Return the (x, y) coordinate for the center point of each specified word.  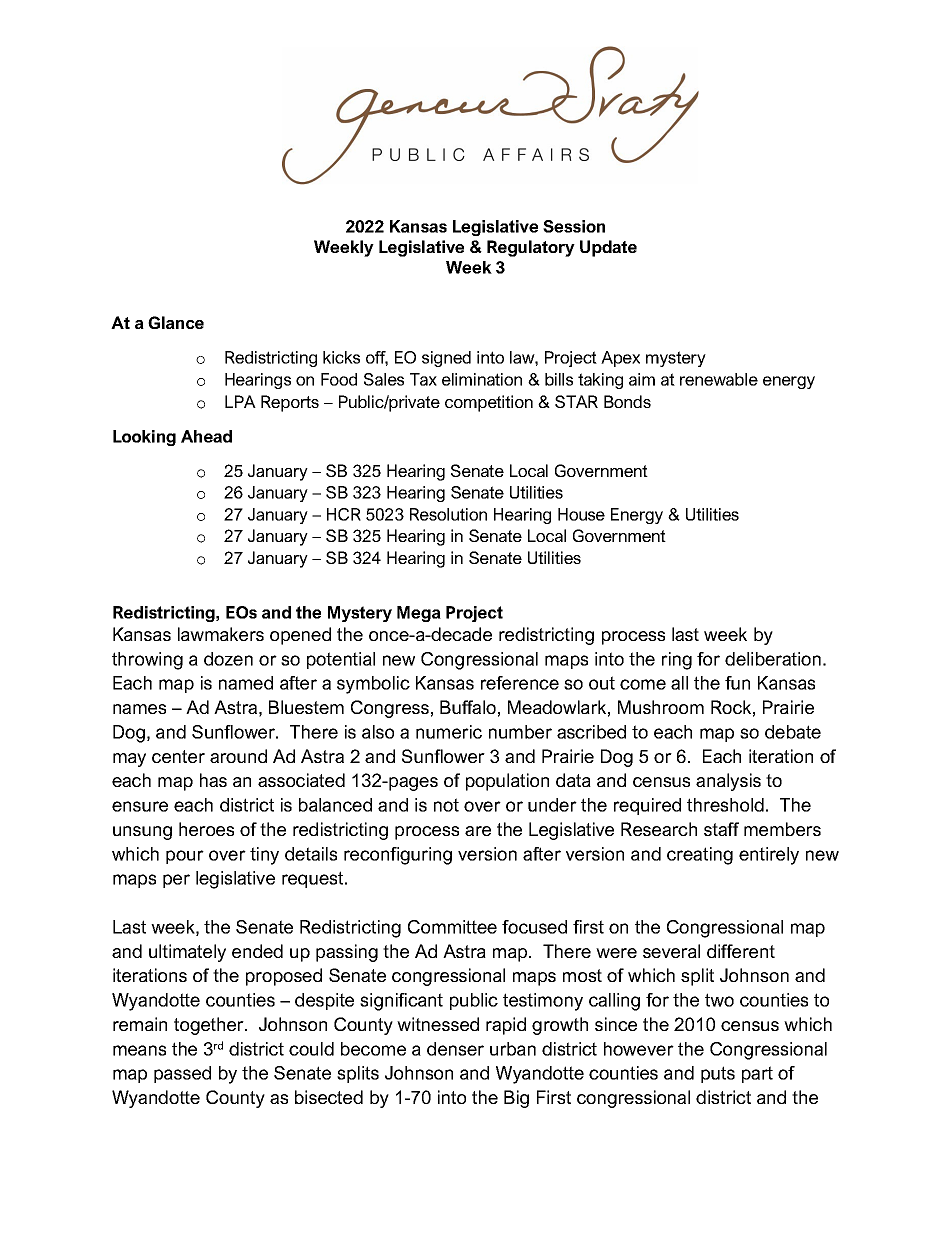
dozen (228, 659)
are (478, 831)
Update (608, 248)
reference (520, 683)
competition (489, 403)
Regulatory (531, 248)
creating (700, 856)
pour (185, 857)
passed (182, 1074)
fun (737, 683)
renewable (719, 379)
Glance (176, 322)
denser (455, 1049)
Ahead (206, 436)
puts (718, 1074)
